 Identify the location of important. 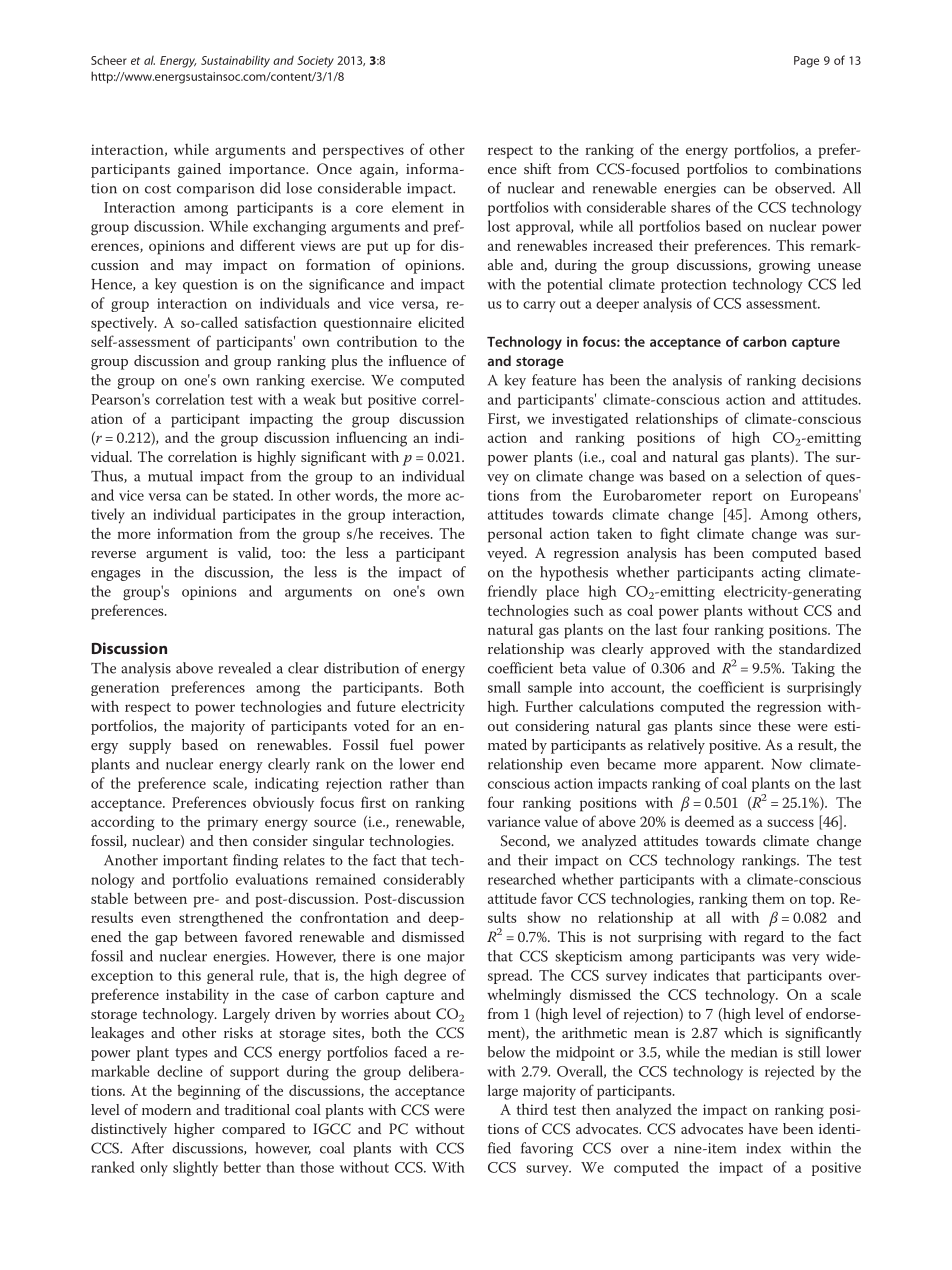
(195, 862).
